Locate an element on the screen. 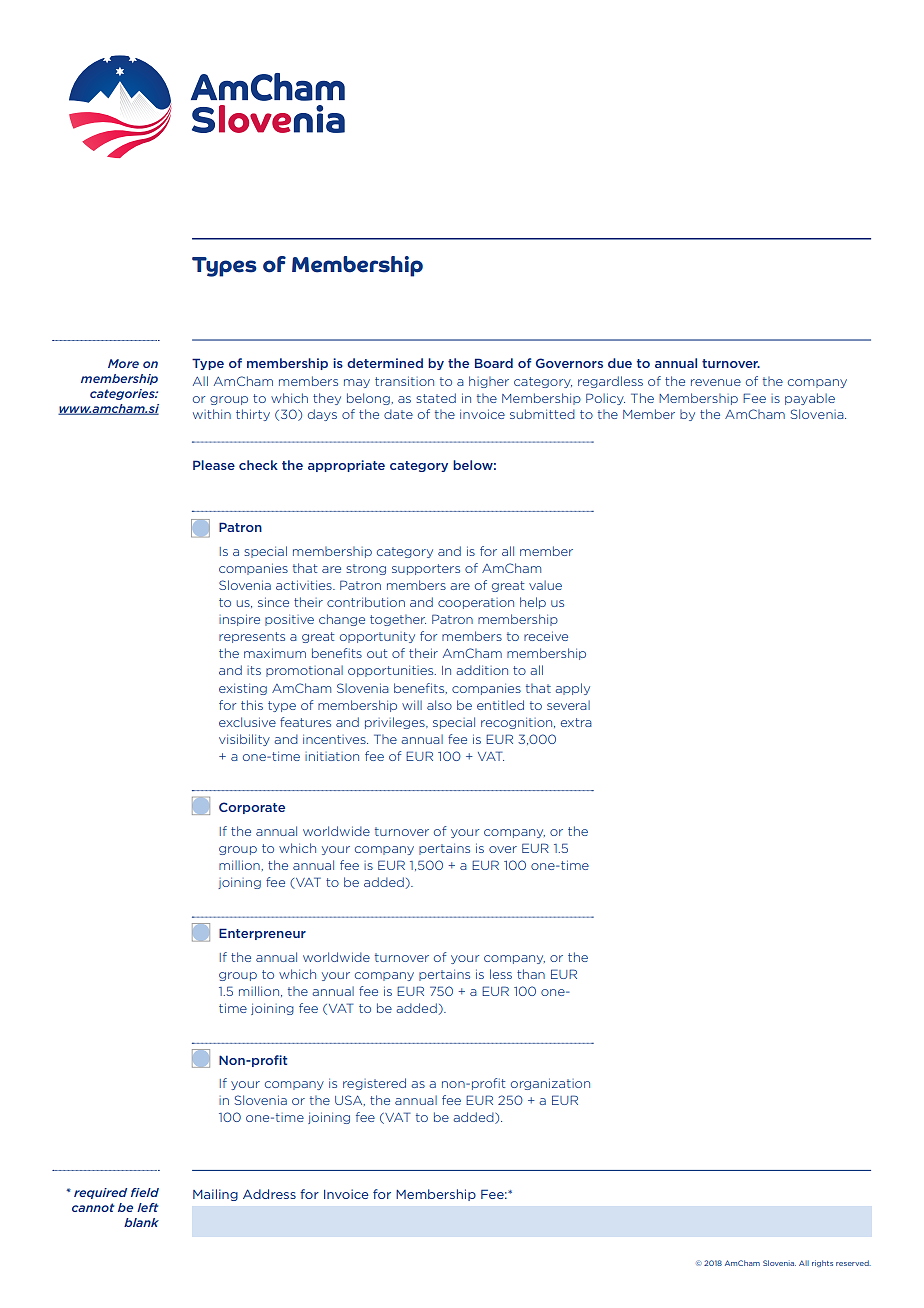 The image size is (924, 1308). Corporate is located at coordinates (252, 808).
